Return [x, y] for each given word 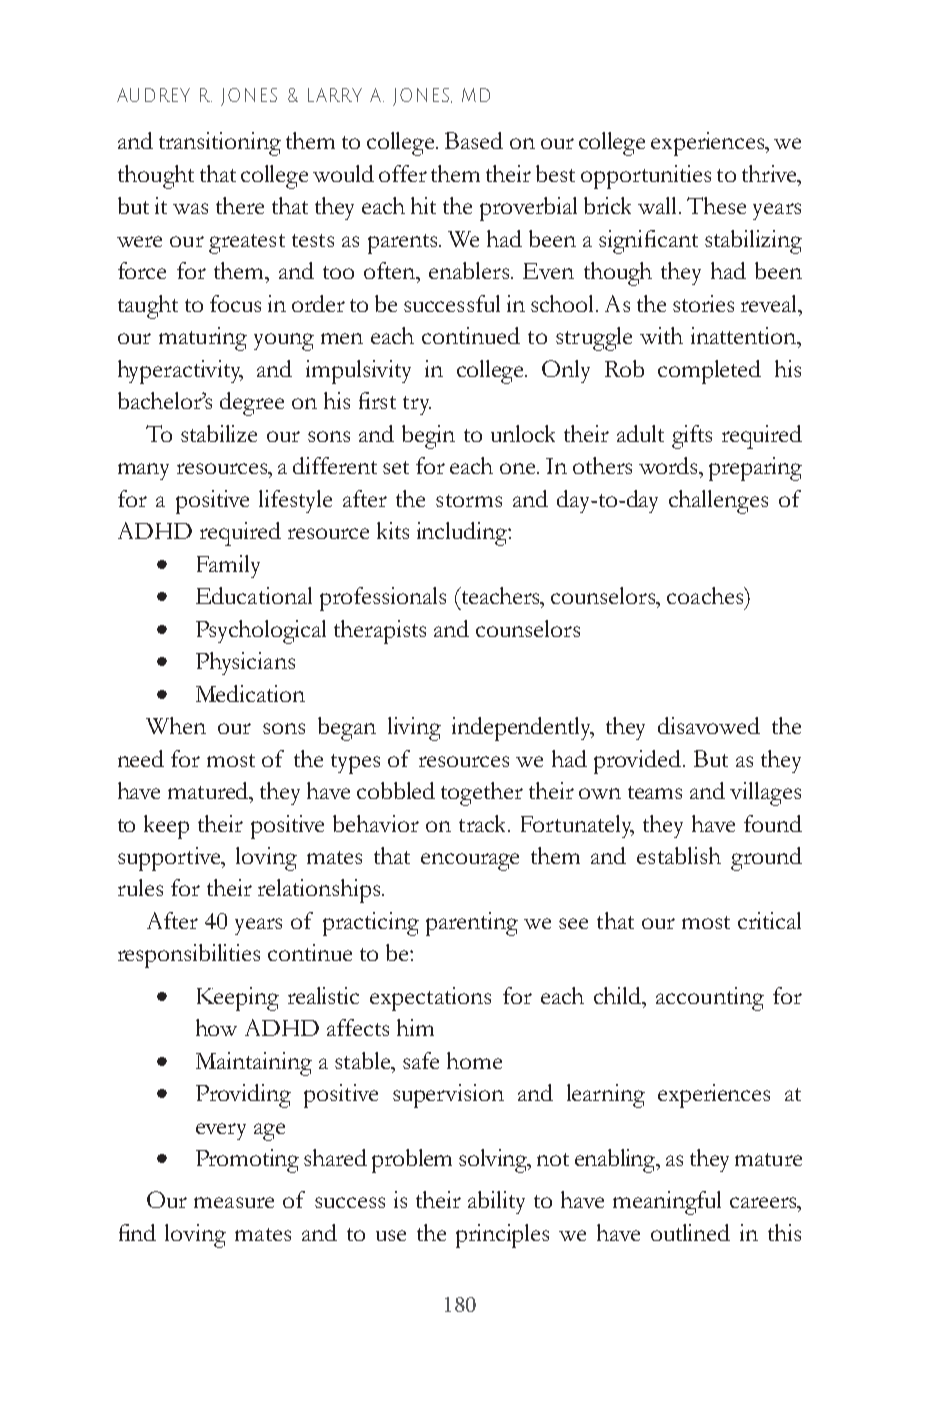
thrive [770, 173]
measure [234, 1202]
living [414, 729]
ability [496, 1202]
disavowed [709, 725]
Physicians [245, 663]
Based [474, 140]
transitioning [220, 144]
